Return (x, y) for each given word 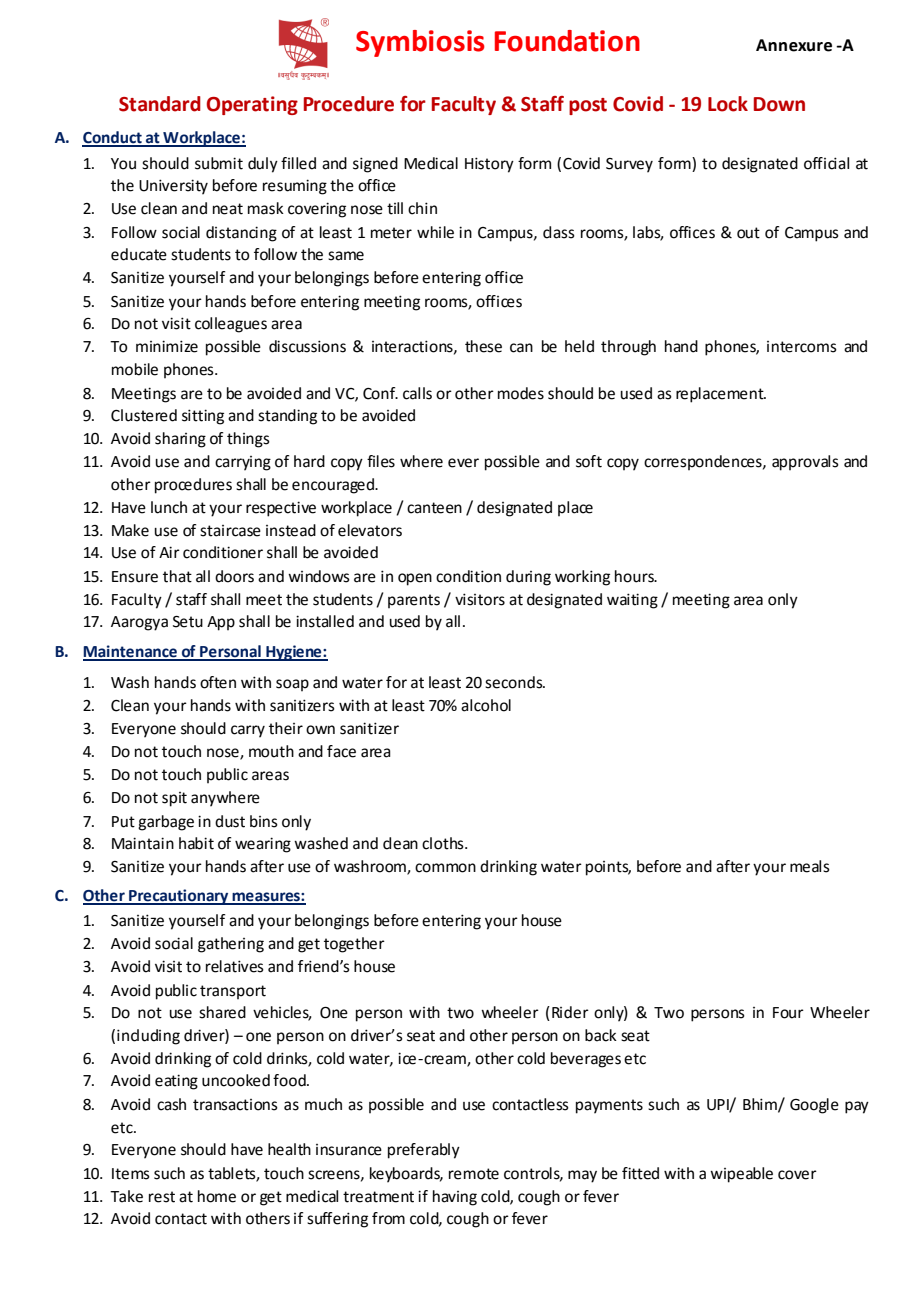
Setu (188, 622)
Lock (728, 104)
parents (414, 601)
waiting (632, 601)
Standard (160, 104)
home (217, 1196)
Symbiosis (420, 43)
